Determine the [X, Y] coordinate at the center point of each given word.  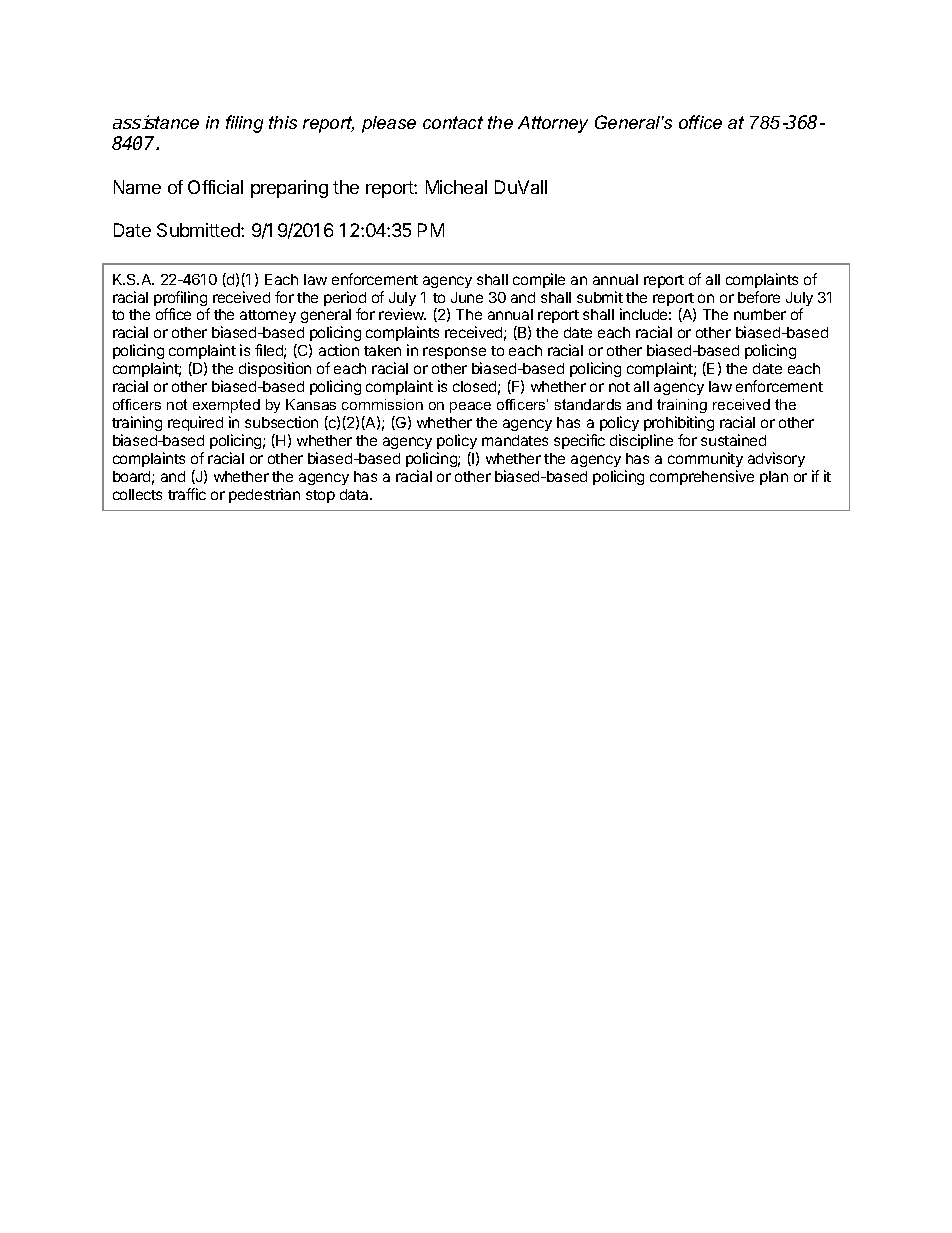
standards [588, 404]
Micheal [456, 187]
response [454, 355]
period [345, 300]
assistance [156, 122]
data [355, 494]
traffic [187, 494]
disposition [275, 369]
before [759, 297]
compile [539, 280]
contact [453, 122]
